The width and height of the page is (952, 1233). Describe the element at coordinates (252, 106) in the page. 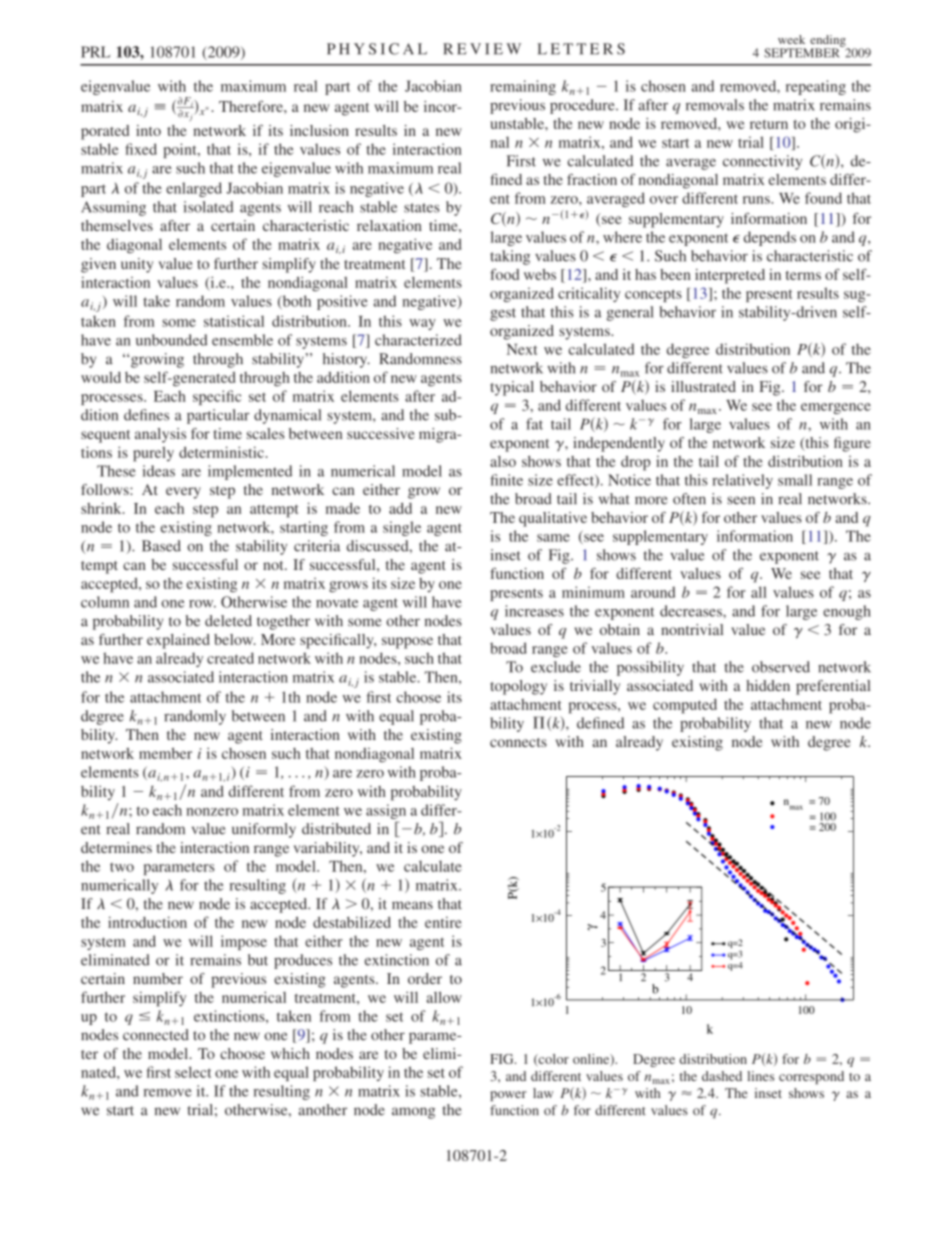

I see `Therefore` at that location.
